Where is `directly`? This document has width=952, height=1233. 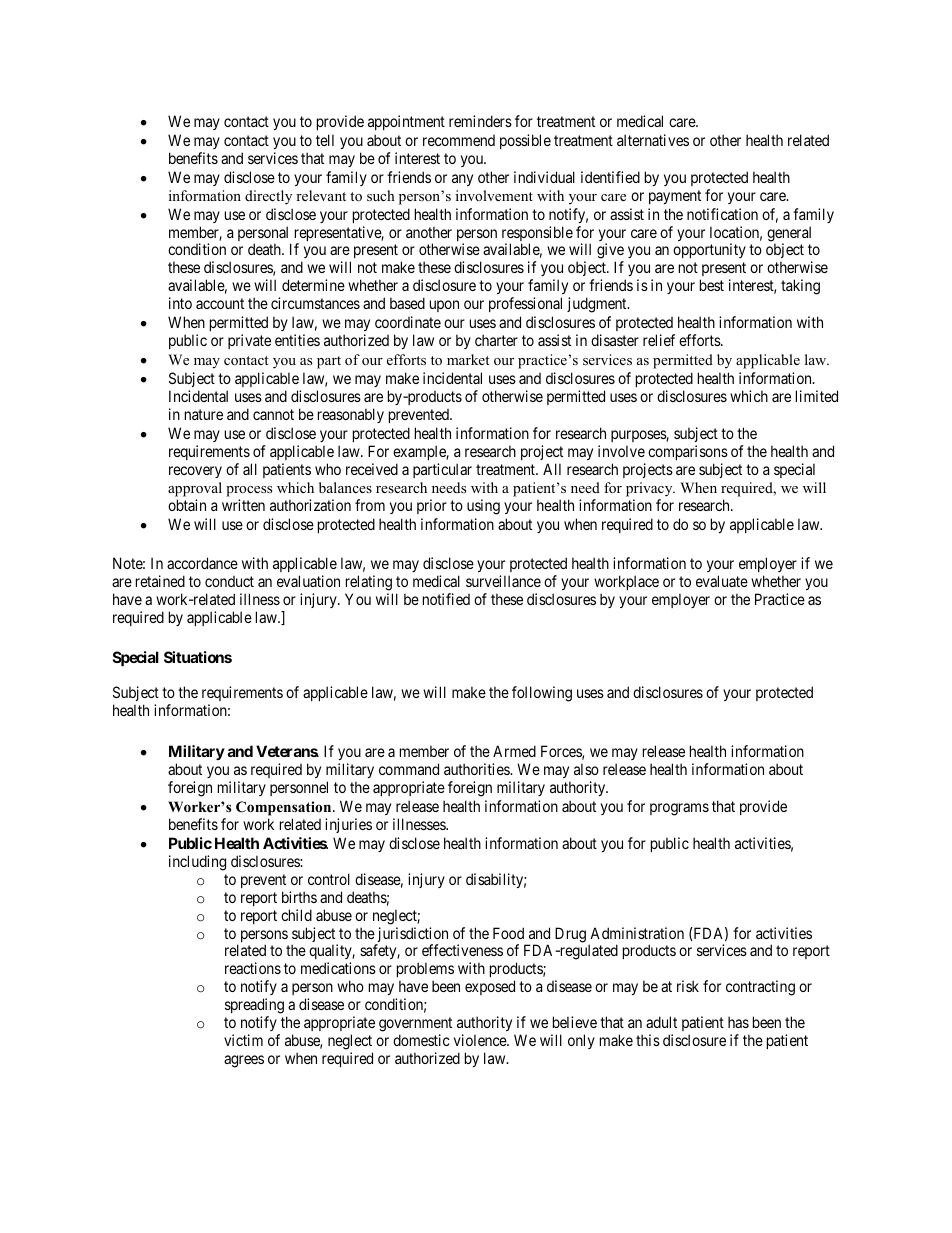
directly is located at coordinates (268, 197).
